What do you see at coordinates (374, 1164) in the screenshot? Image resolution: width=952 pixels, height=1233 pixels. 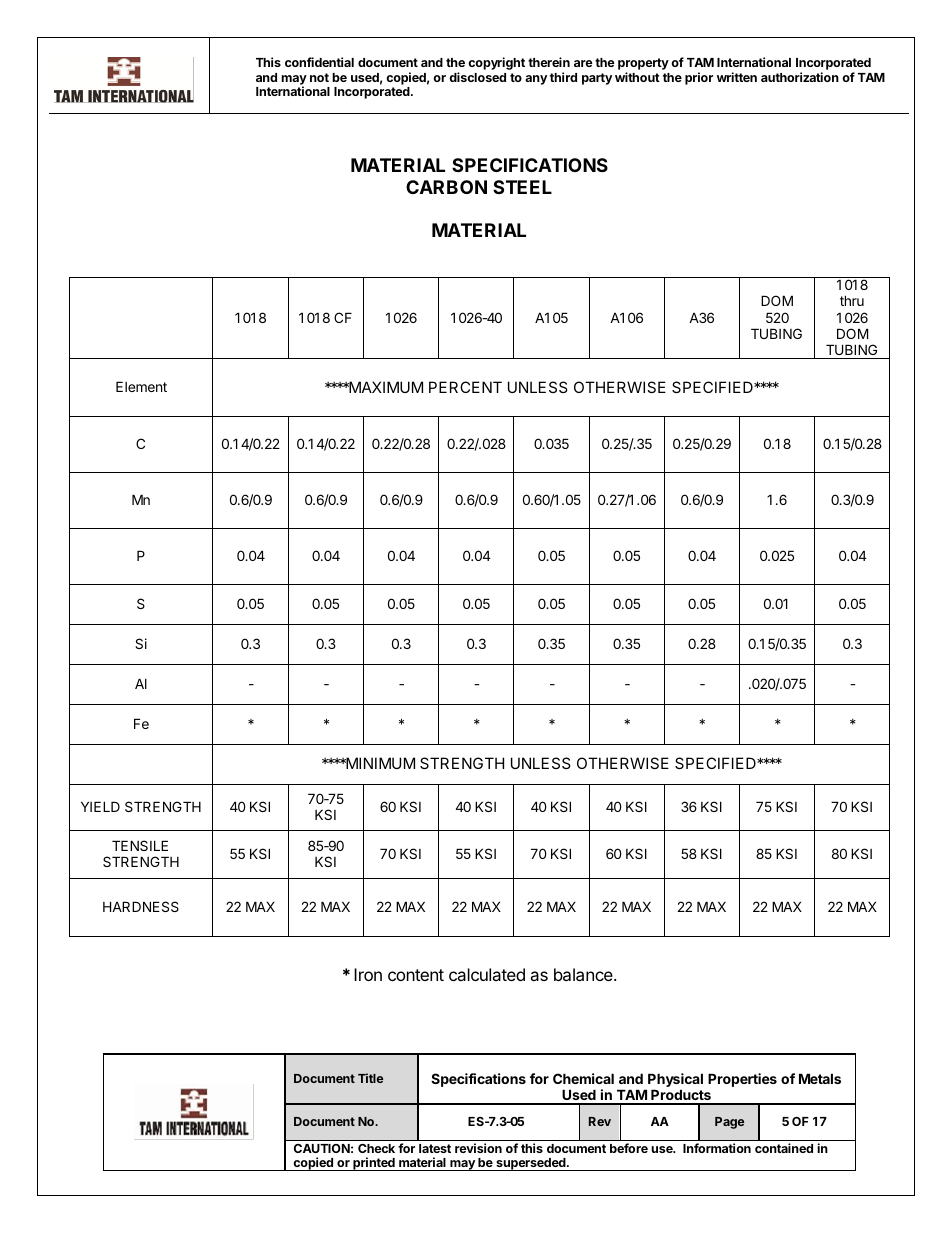 I see `printed` at bounding box center [374, 1164].
